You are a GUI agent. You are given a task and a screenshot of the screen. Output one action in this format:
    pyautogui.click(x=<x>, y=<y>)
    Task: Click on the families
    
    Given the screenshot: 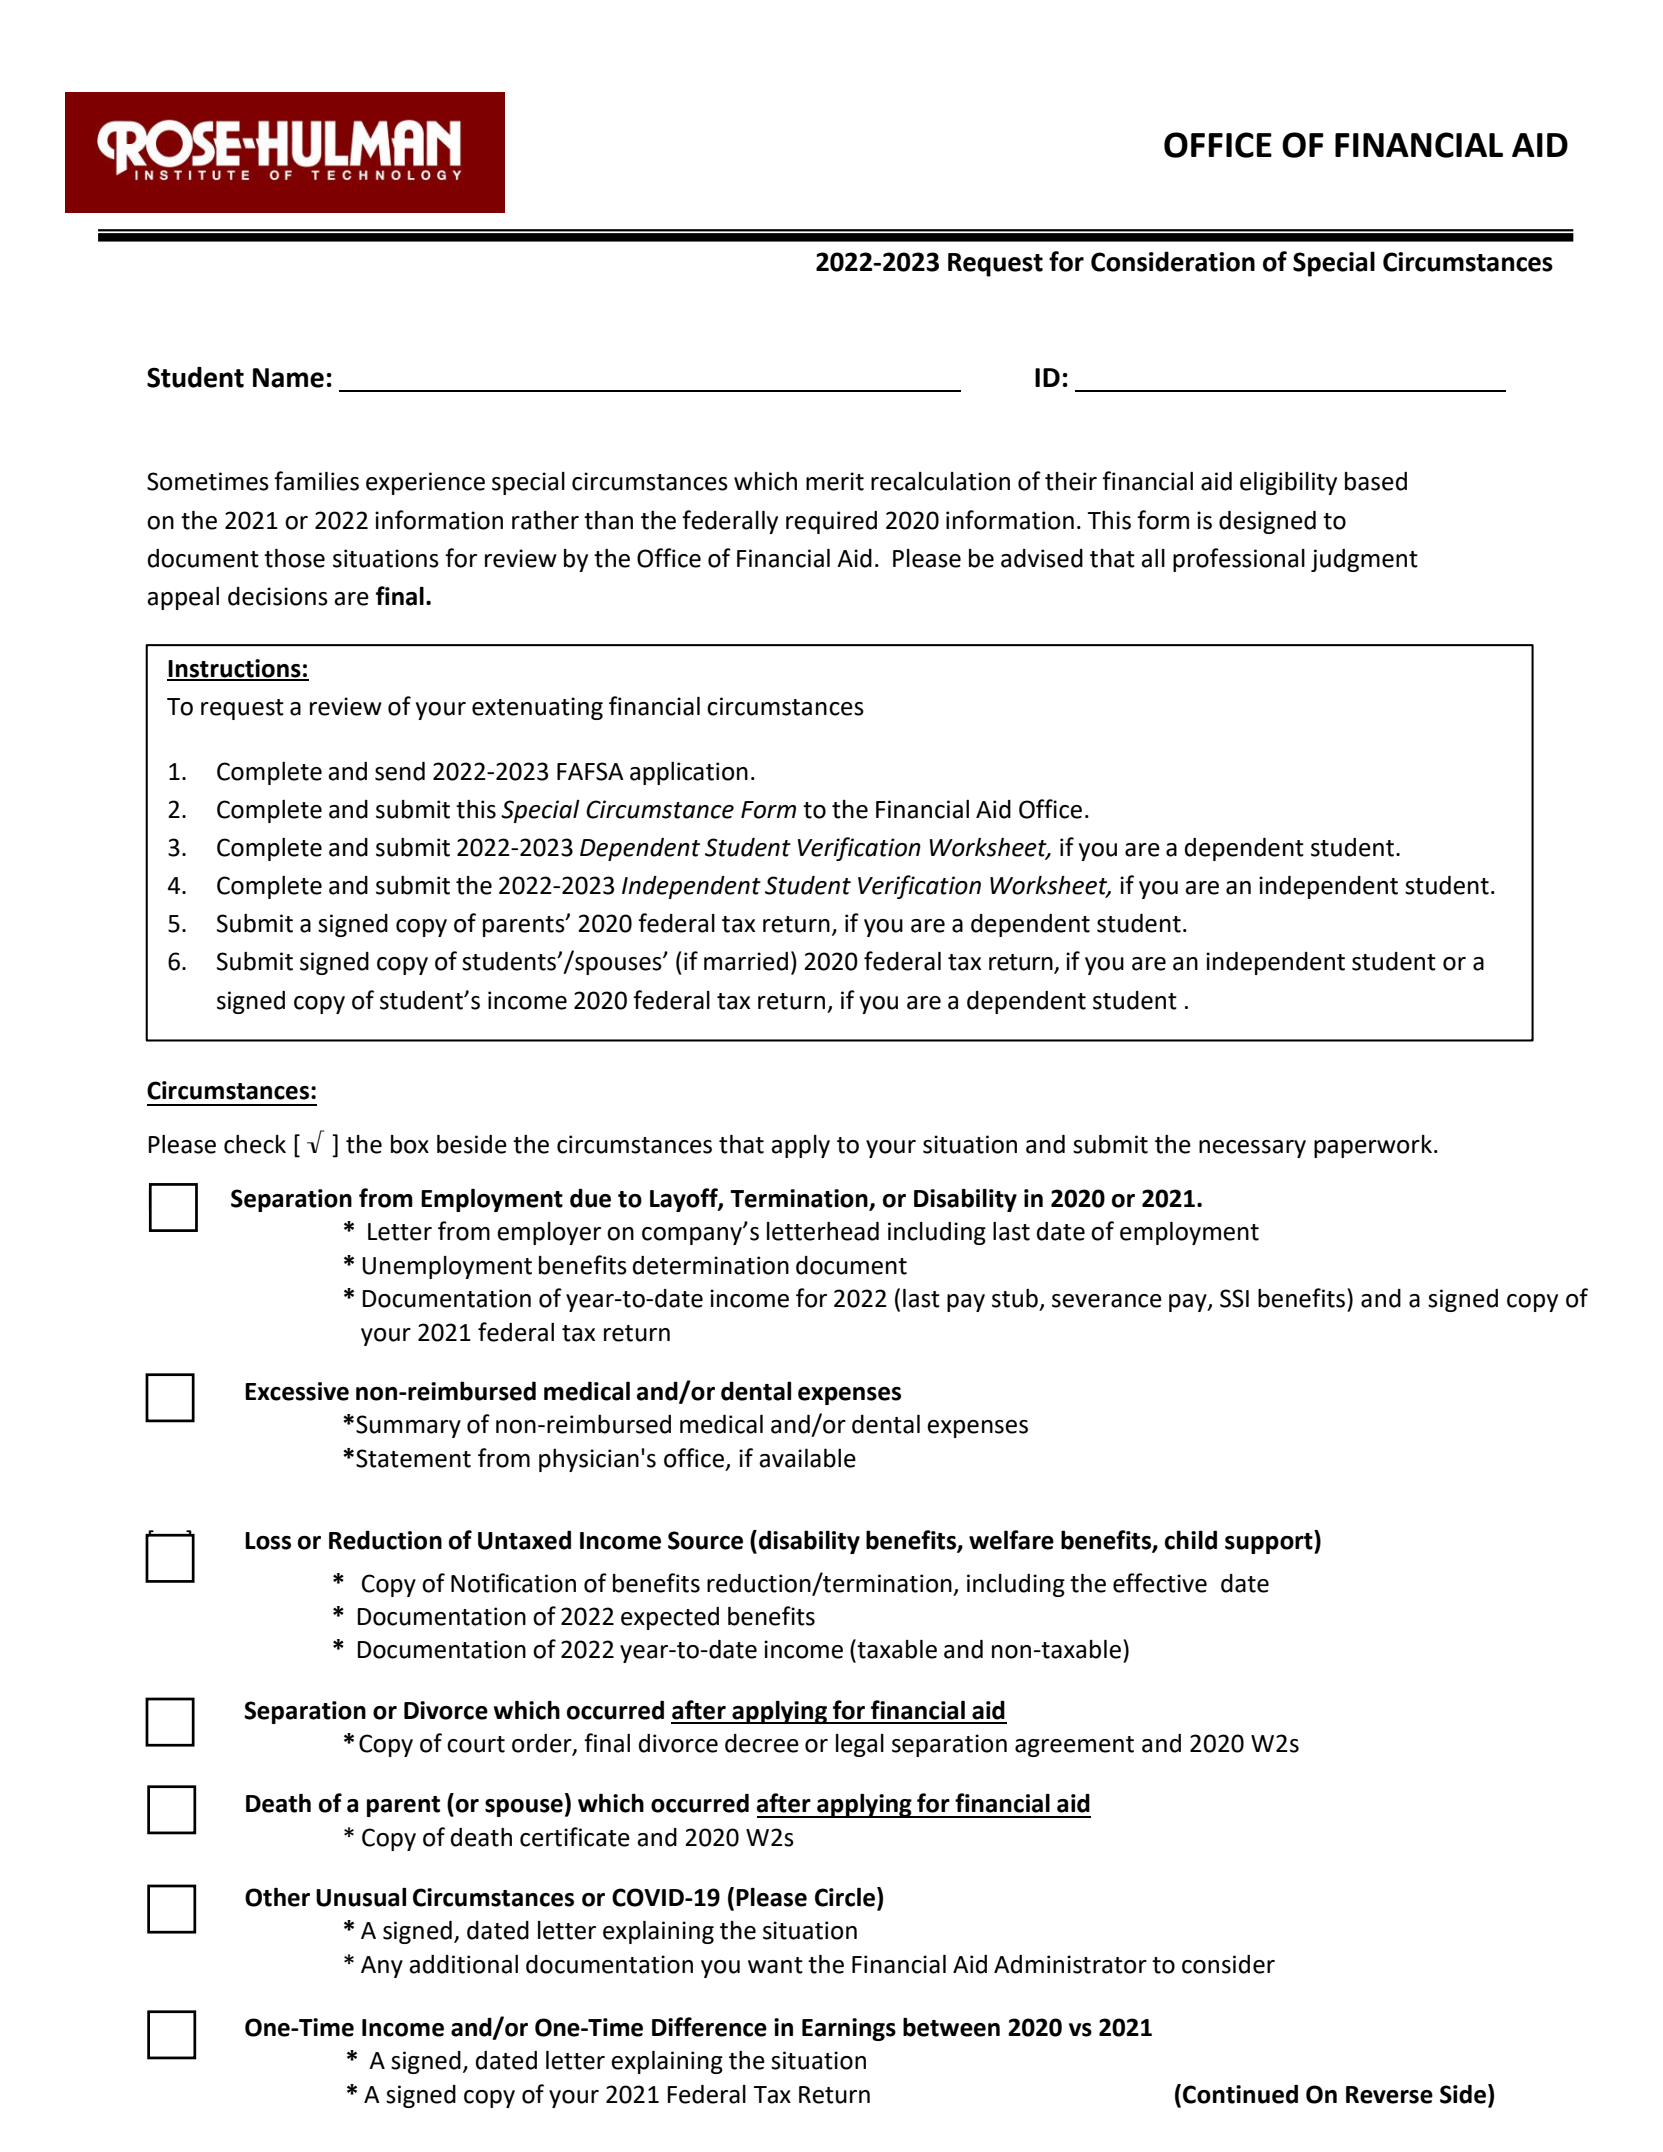 What is the action you would take?
    pyautogui.click(x=316, y=481)
